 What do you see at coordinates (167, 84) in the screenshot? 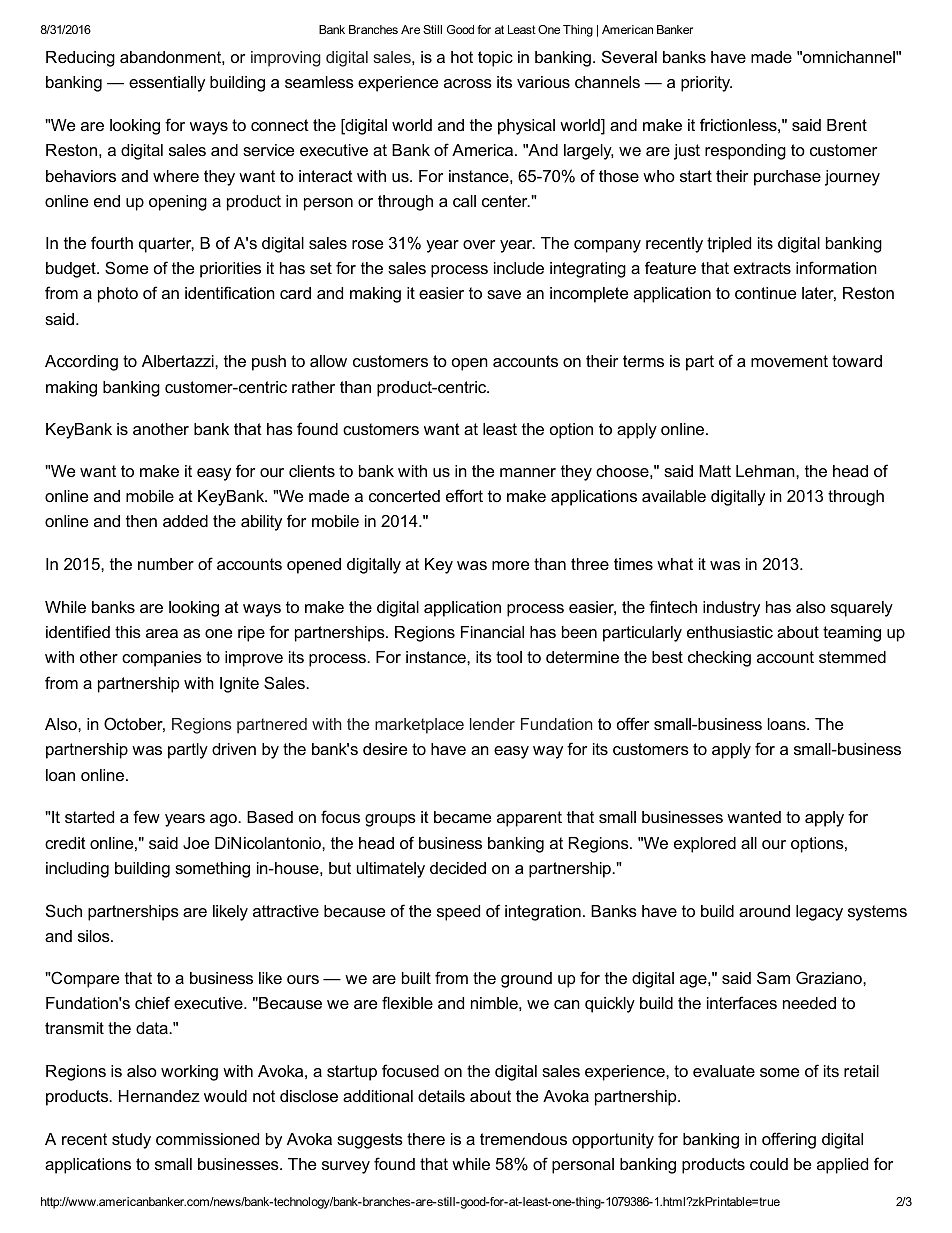
I see `essentially` at bounding box center [167, 84].
